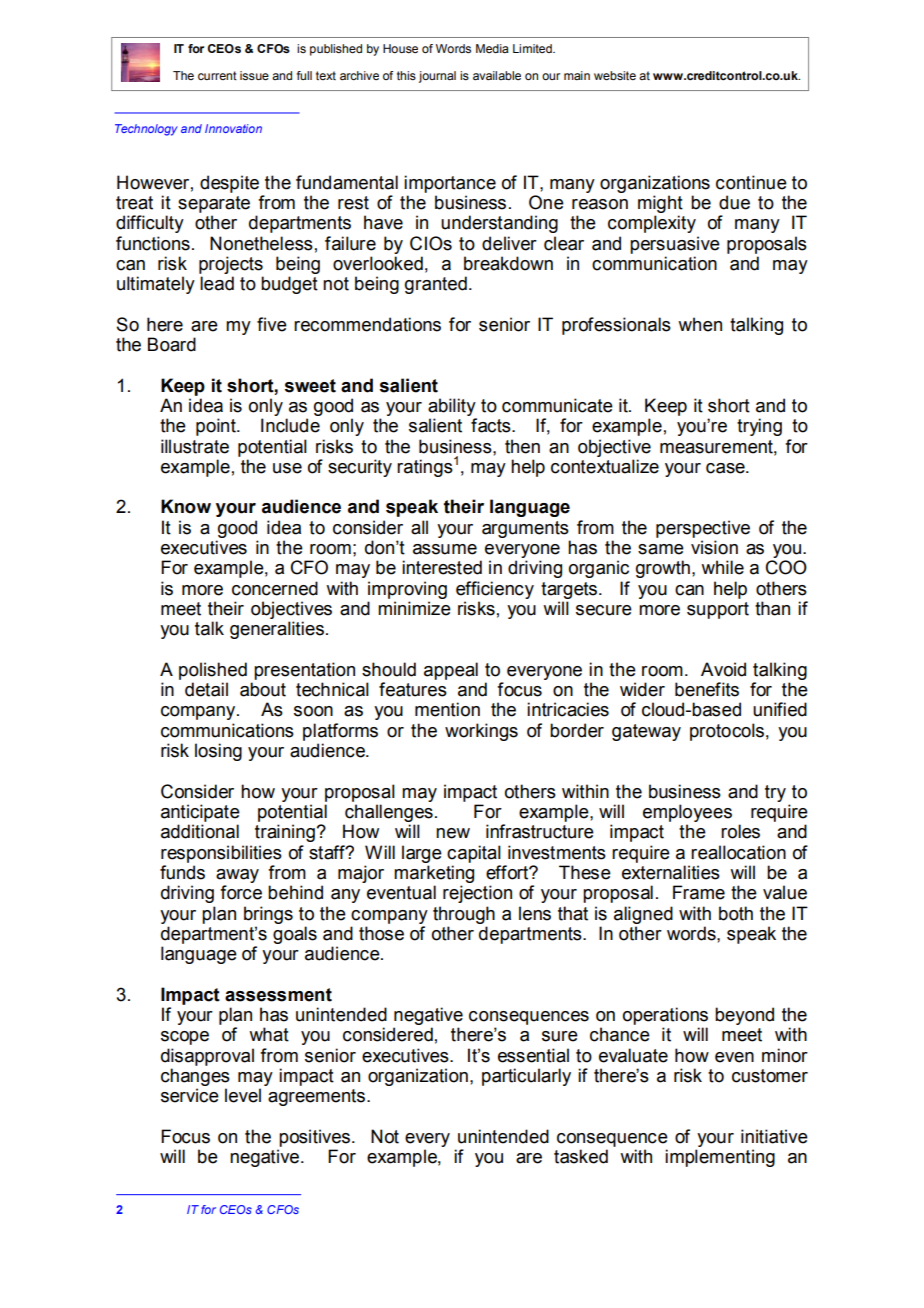 The height and width of the screenshot is (1308, 924). I want to click on website, so click(615, 75).
